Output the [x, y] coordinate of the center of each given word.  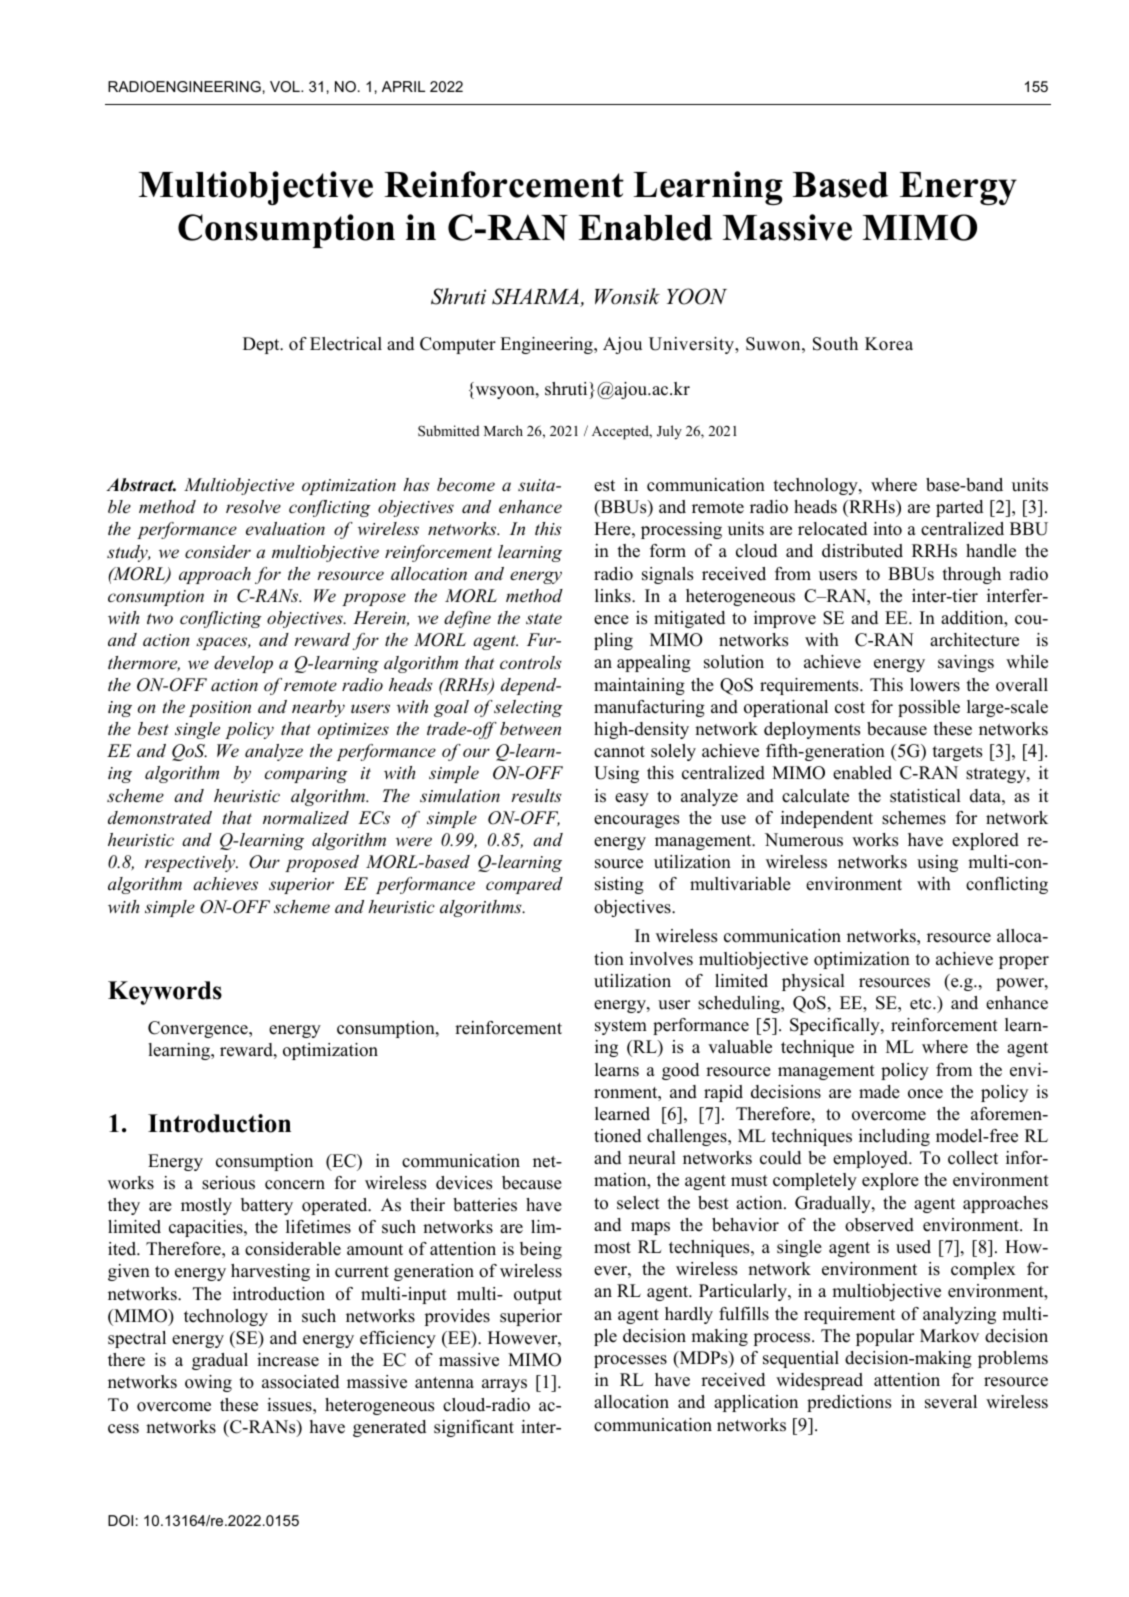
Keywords [165, 993]
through [972, 575]
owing [208, 1383]
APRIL [403, 86]
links [614, 596]
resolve [253, 506]
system [621, 1027]
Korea [889, 344]
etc [922, 1004]
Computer [458, 345]
